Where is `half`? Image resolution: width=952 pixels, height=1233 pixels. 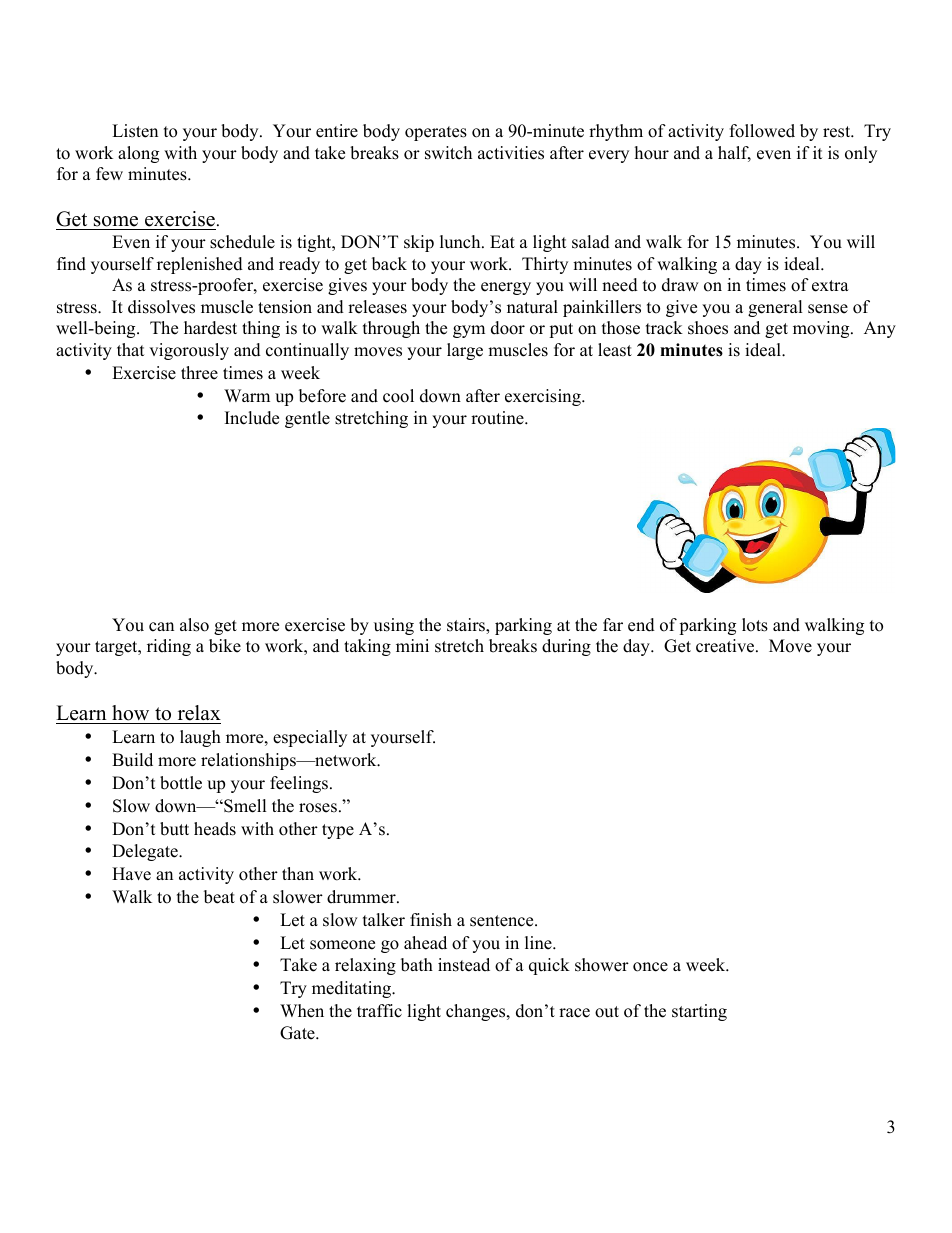 half is located at coordinates (734, 154).
